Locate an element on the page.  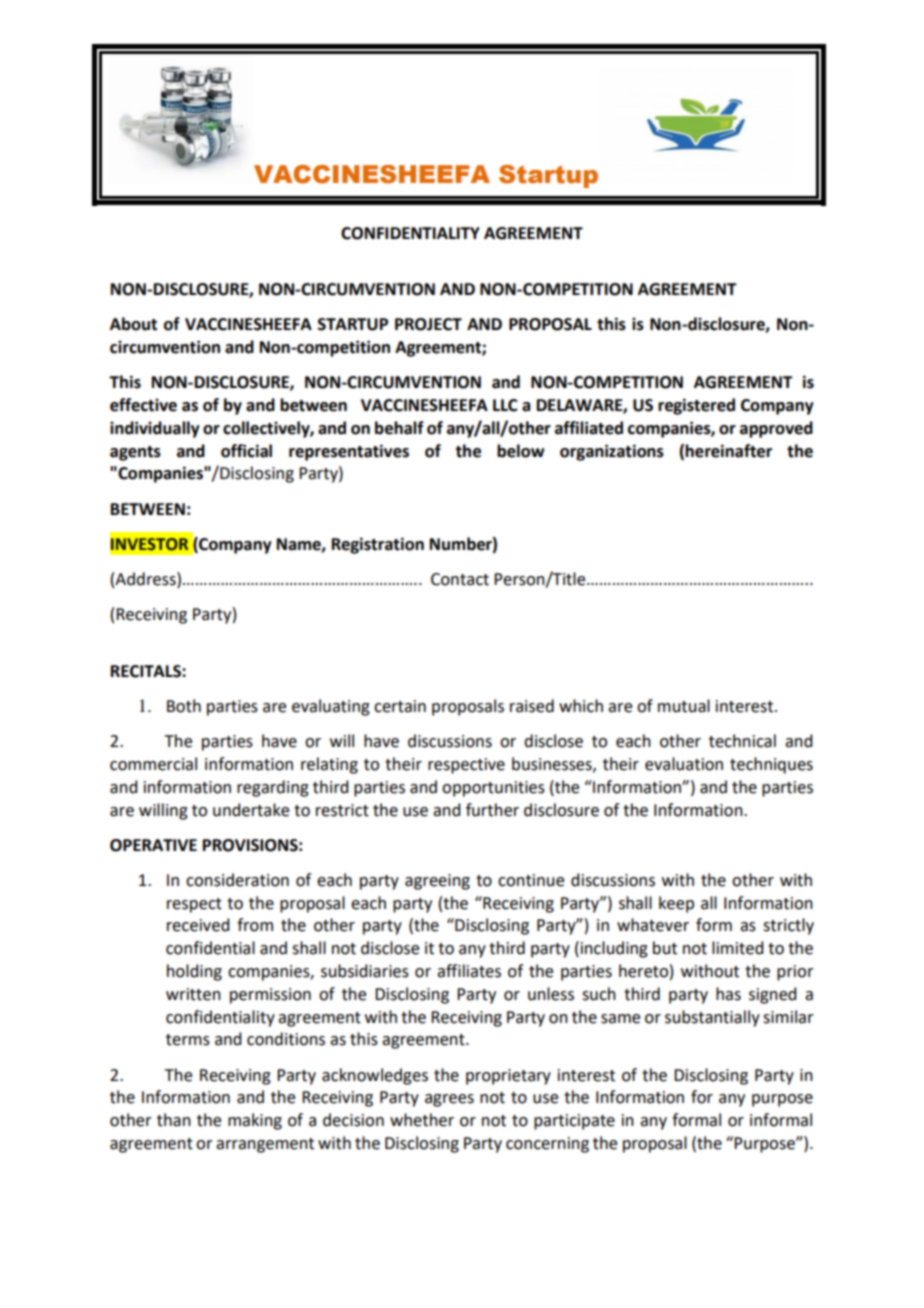
limited is located at coordinates (737, 948).
